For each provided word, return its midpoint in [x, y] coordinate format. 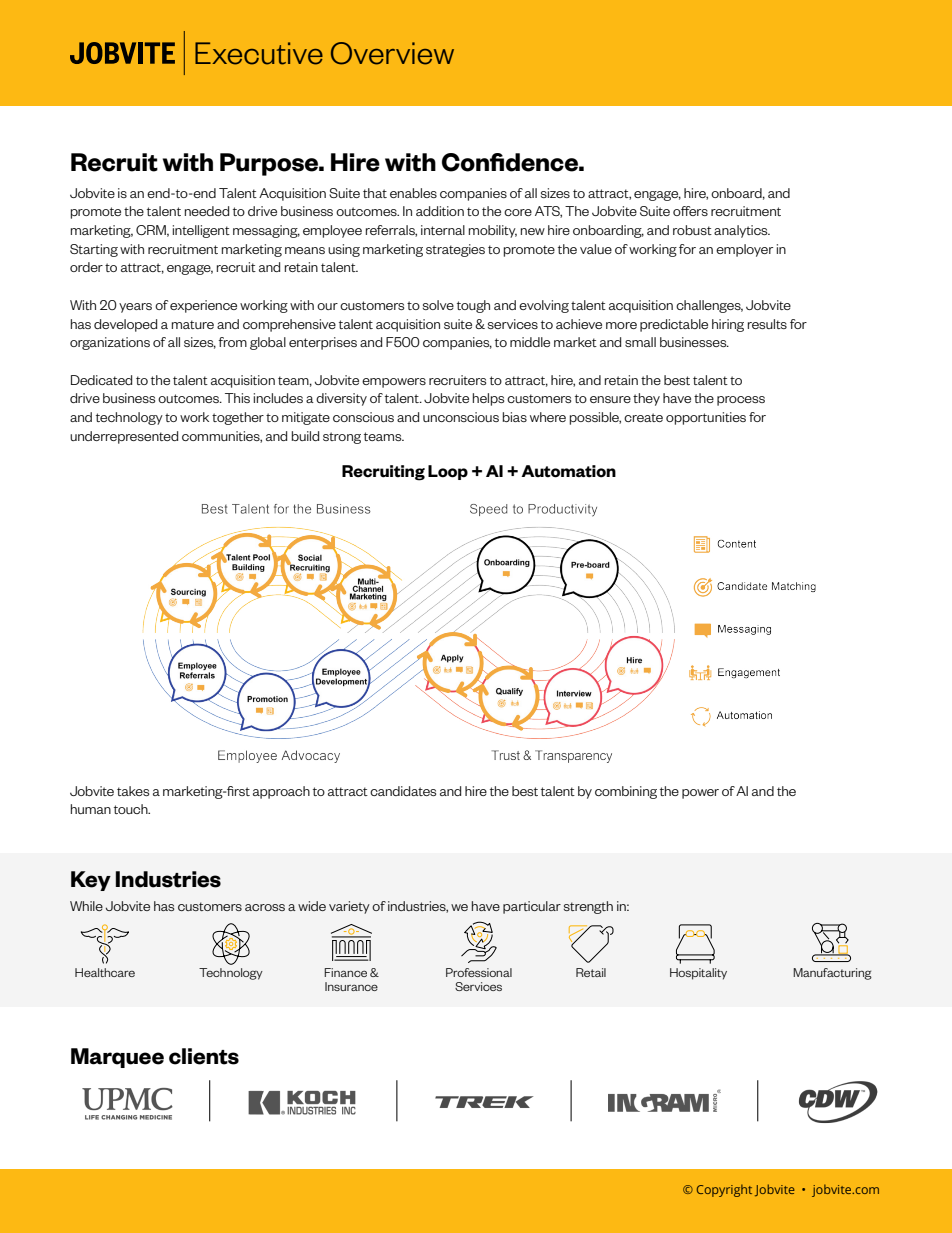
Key [91, 881]
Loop [448, 472]
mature [193, 324]
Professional [479, 972]
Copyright [724, 1190]
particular [532, 907]
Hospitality [698, 974]
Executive [259, 53]
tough [473, 306]
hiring [728, 325]
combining [626, 792]
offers [690, 211]
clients [204, 1056]
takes [133, 791]
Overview [392, 53]
